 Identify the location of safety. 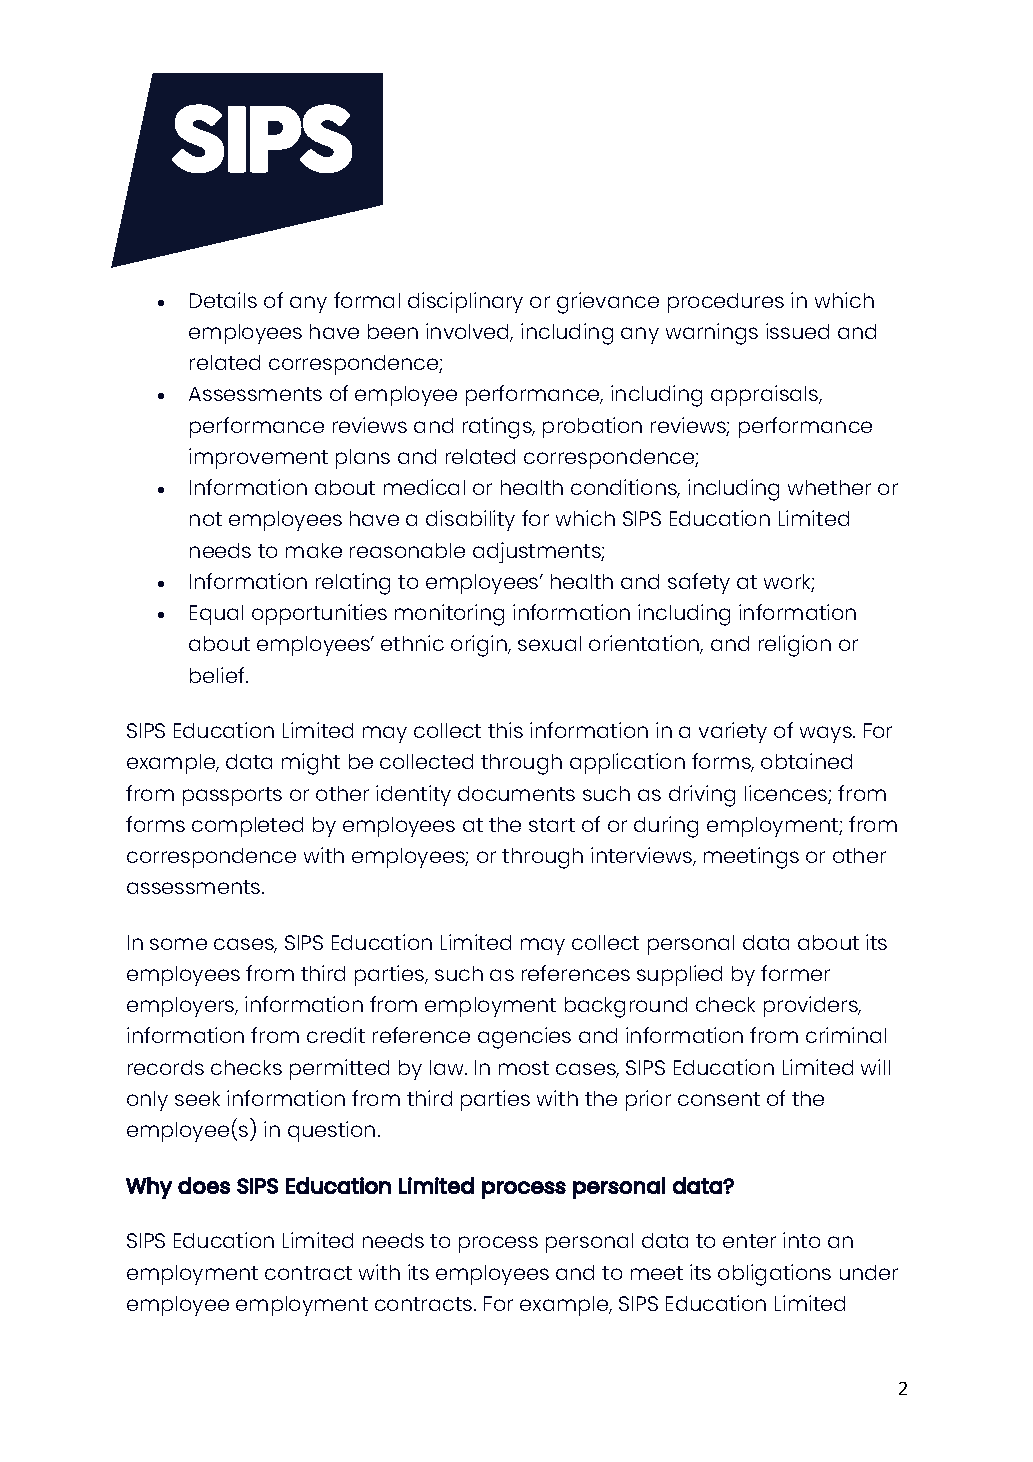
(699, 583).
